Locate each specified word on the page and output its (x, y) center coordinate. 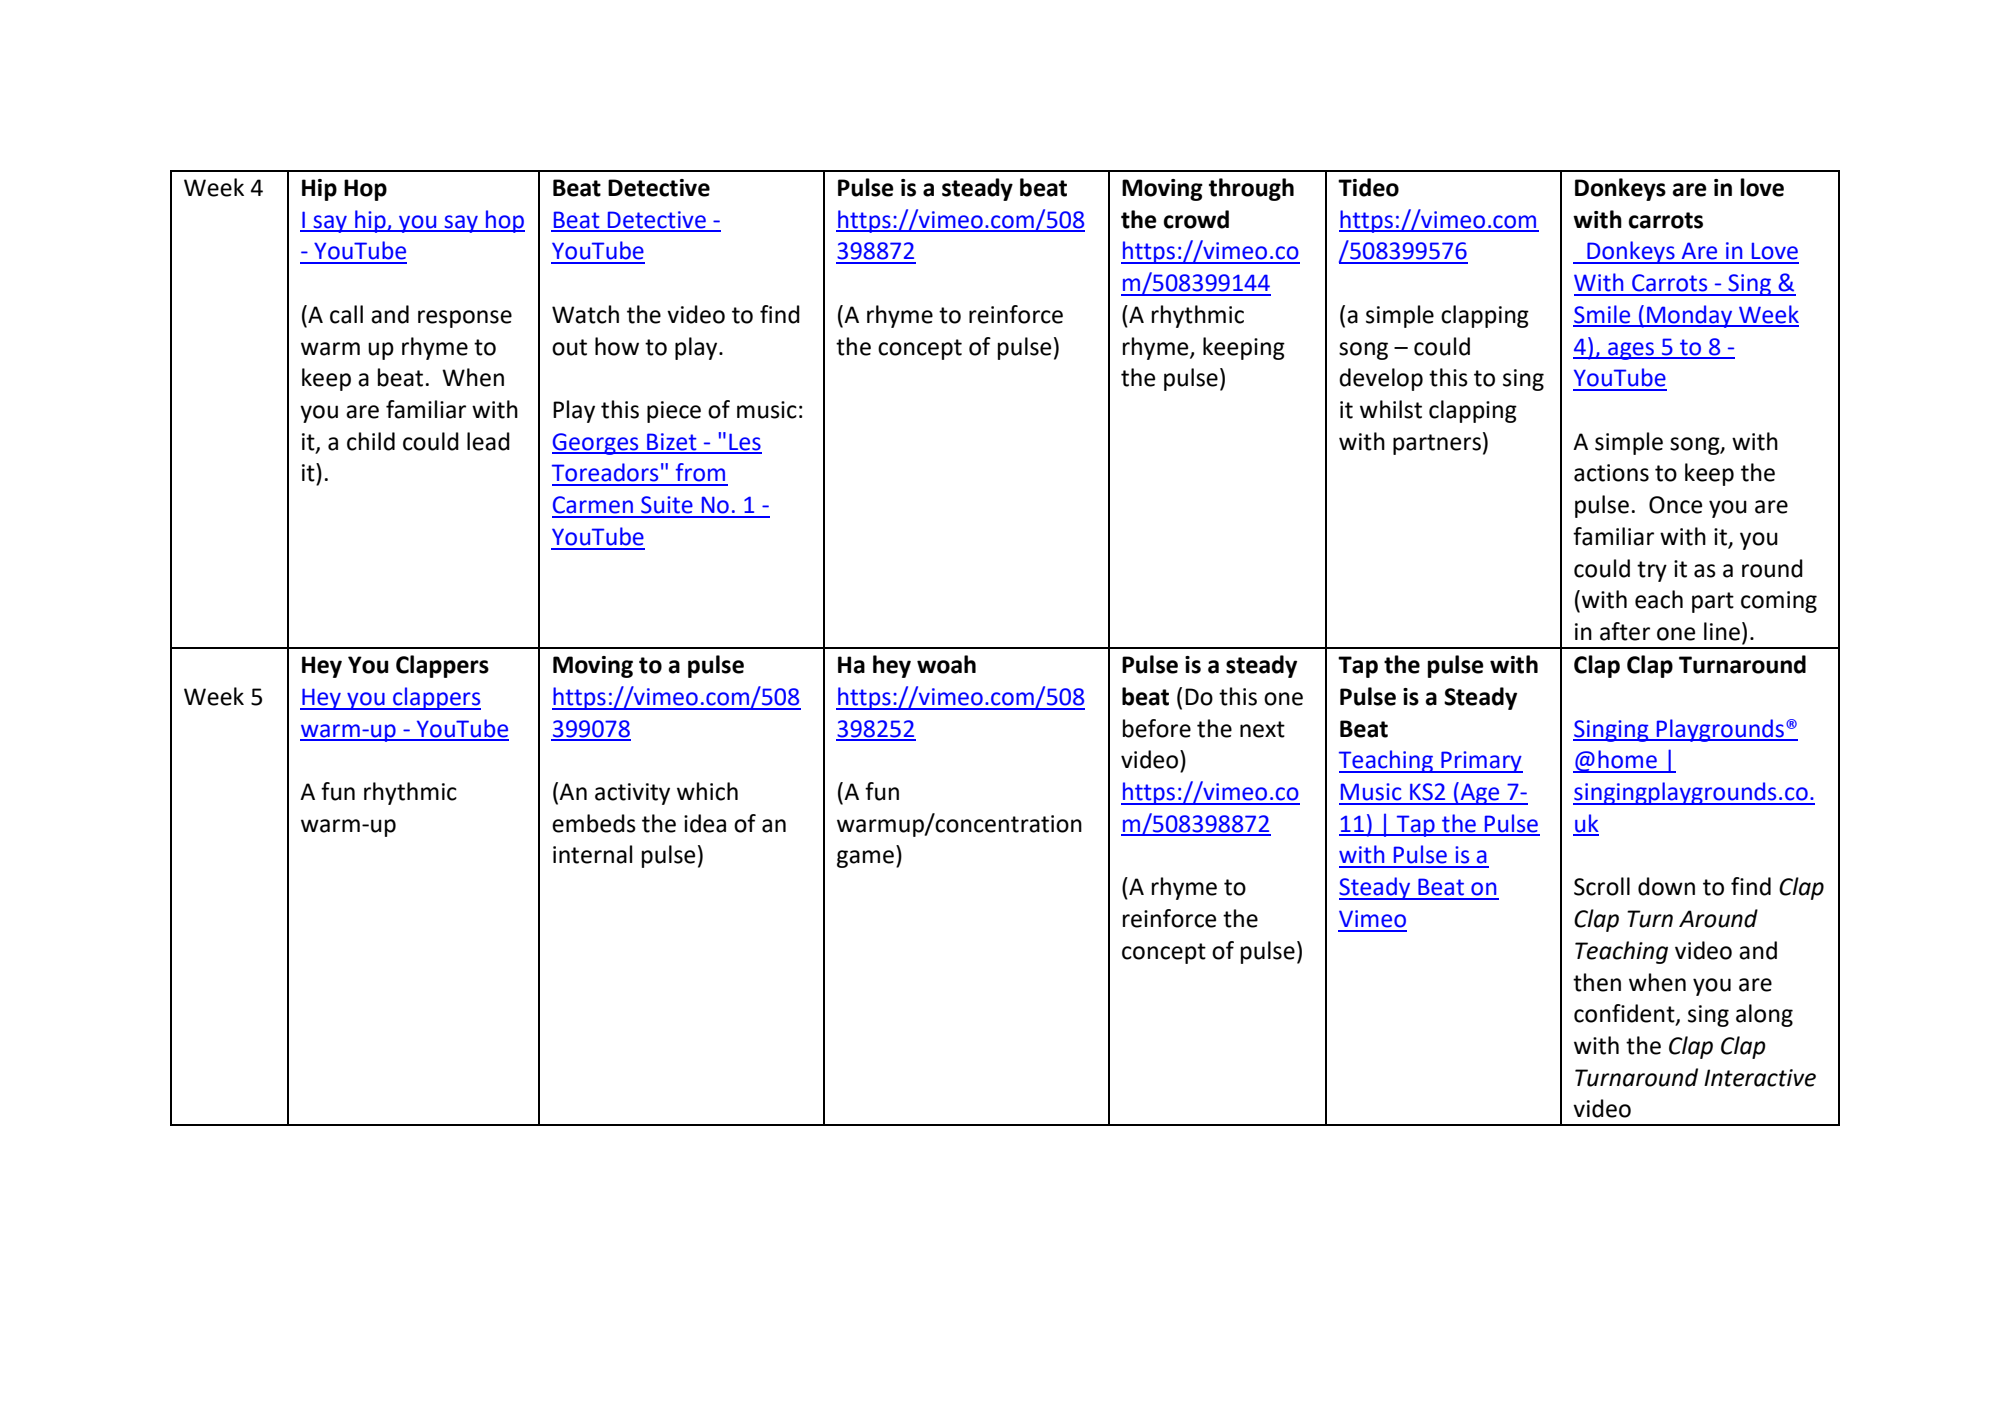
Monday (1690, 316)
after (1625, 631)
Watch (585, 314)
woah (946, 664)
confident (1625, 1014)
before (1157, 728)
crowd (1196, 219)
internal (592, 854)
